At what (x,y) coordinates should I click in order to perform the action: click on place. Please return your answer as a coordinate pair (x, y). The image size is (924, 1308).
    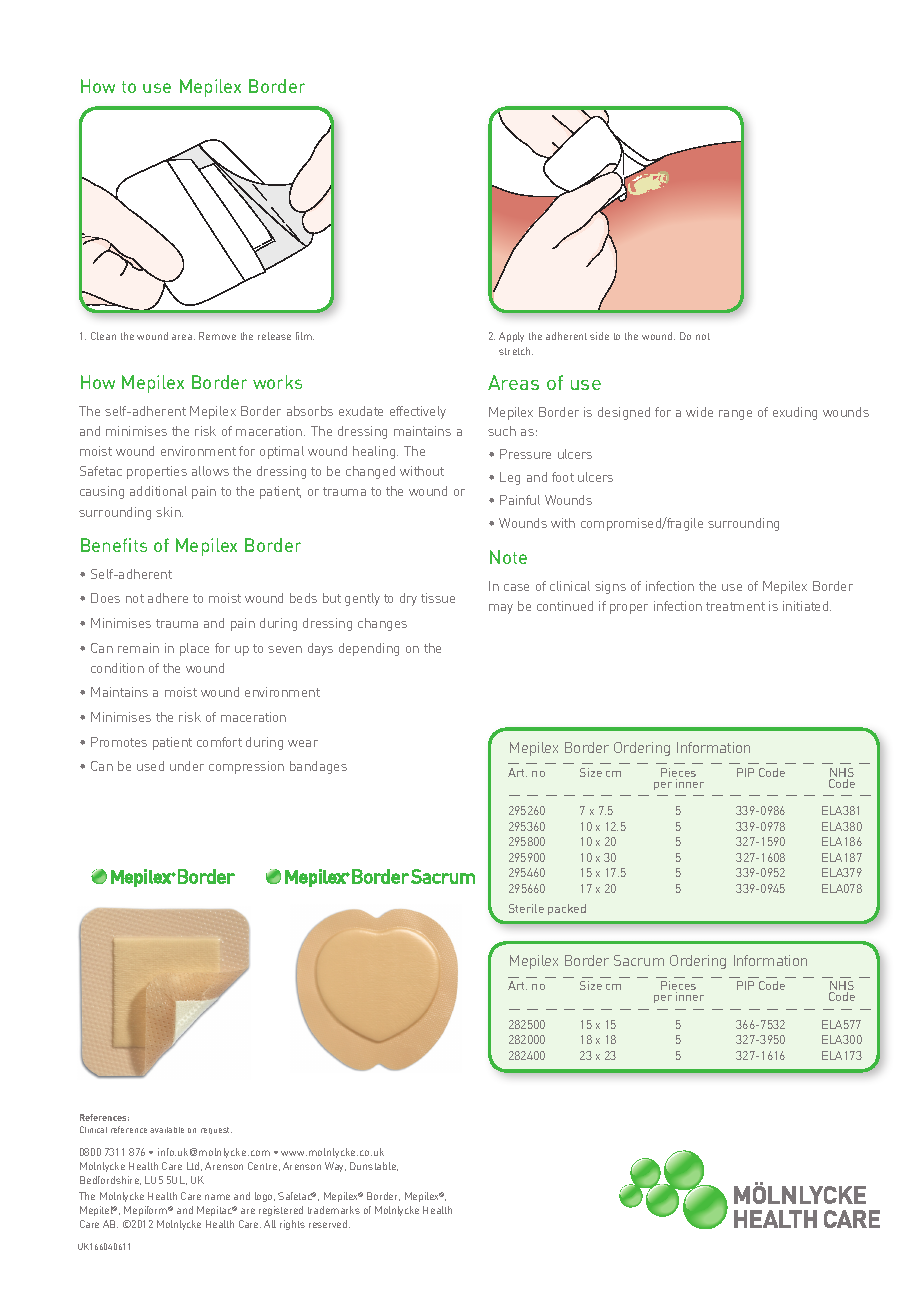
    Looking at the image, I should click on (194, 649).
